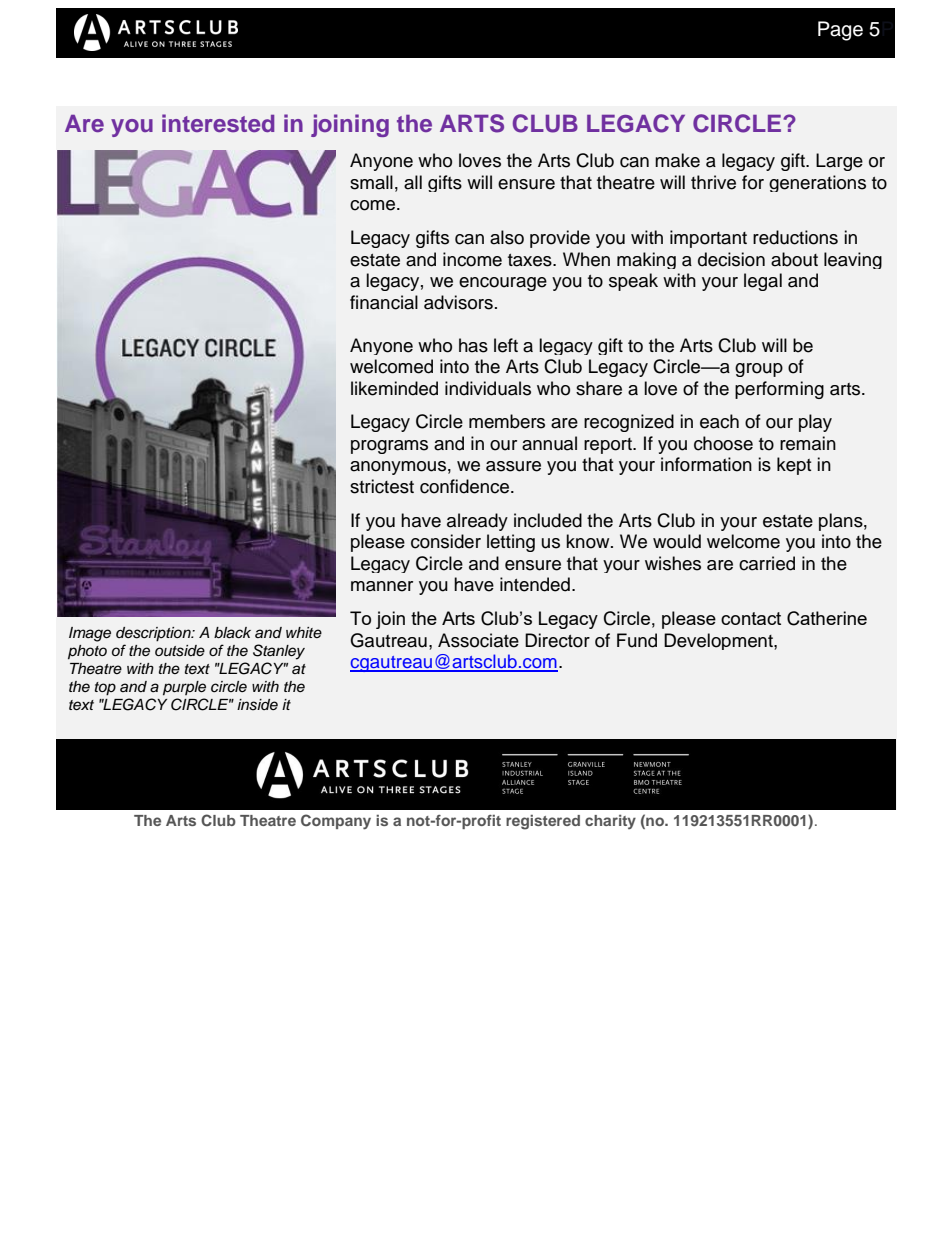  Describe the element at coordinates (543, 822) in the screenshot. I see `registered` at that location.
